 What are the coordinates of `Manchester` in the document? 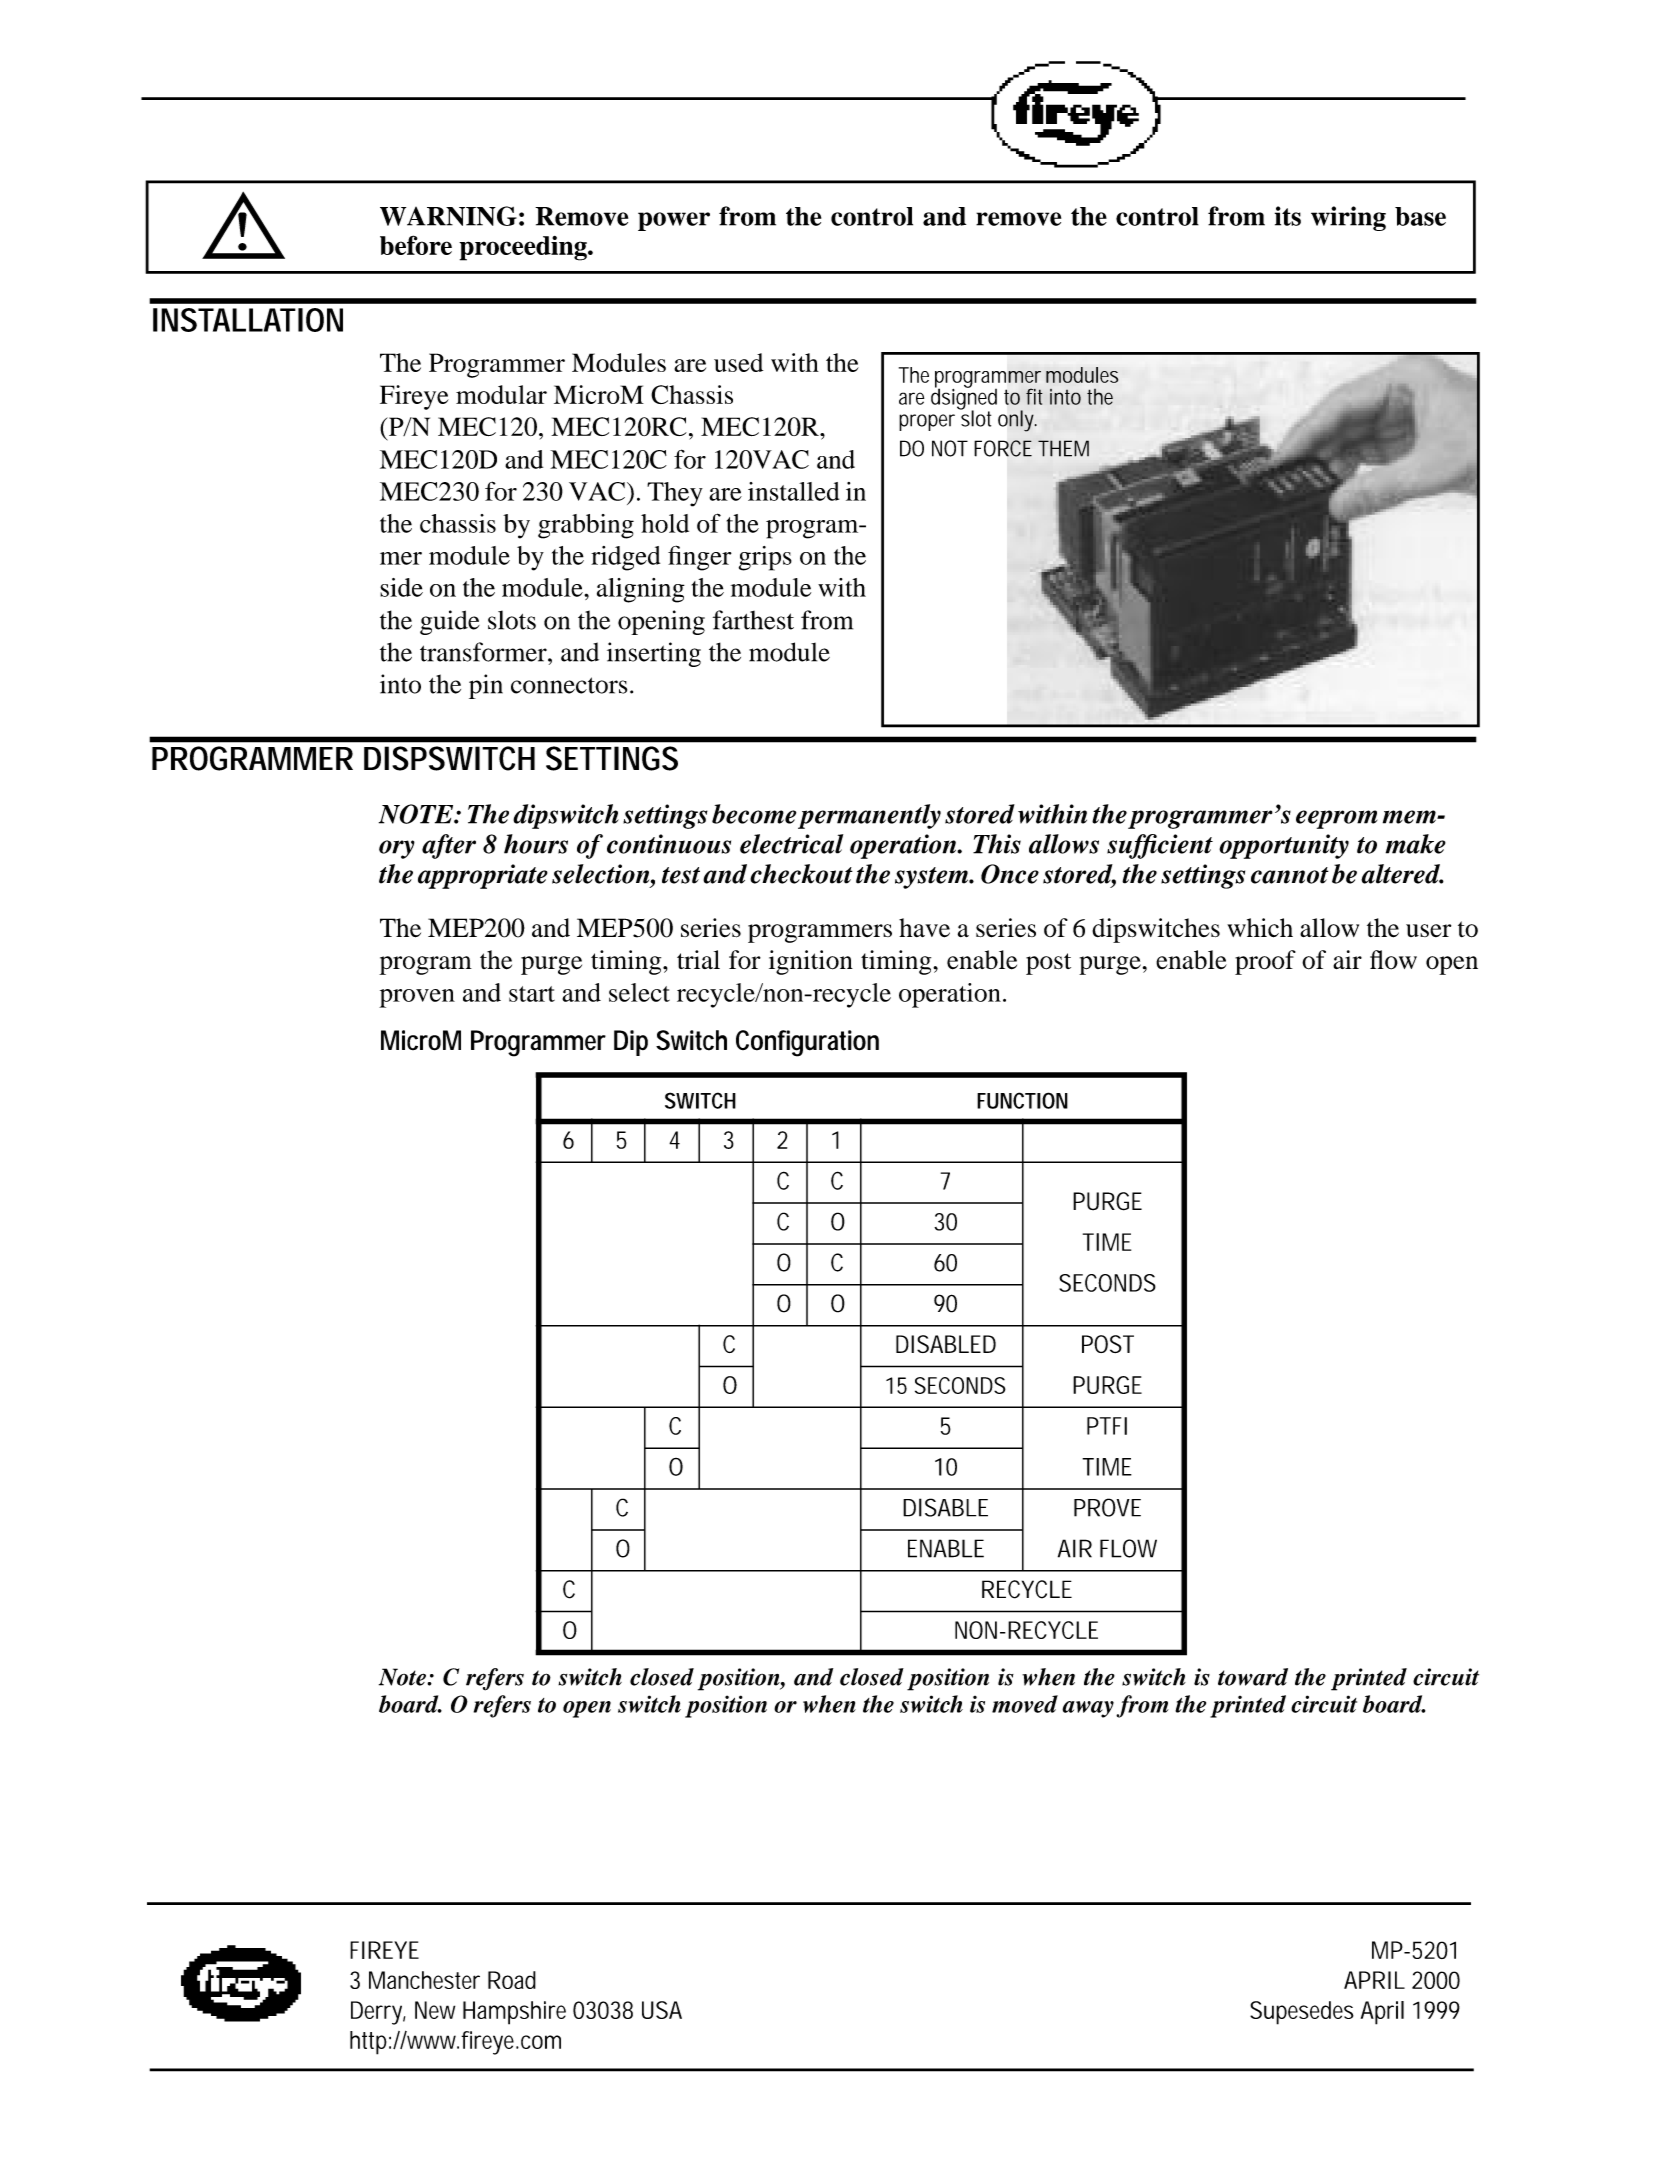 It's located at (424, 1980).
